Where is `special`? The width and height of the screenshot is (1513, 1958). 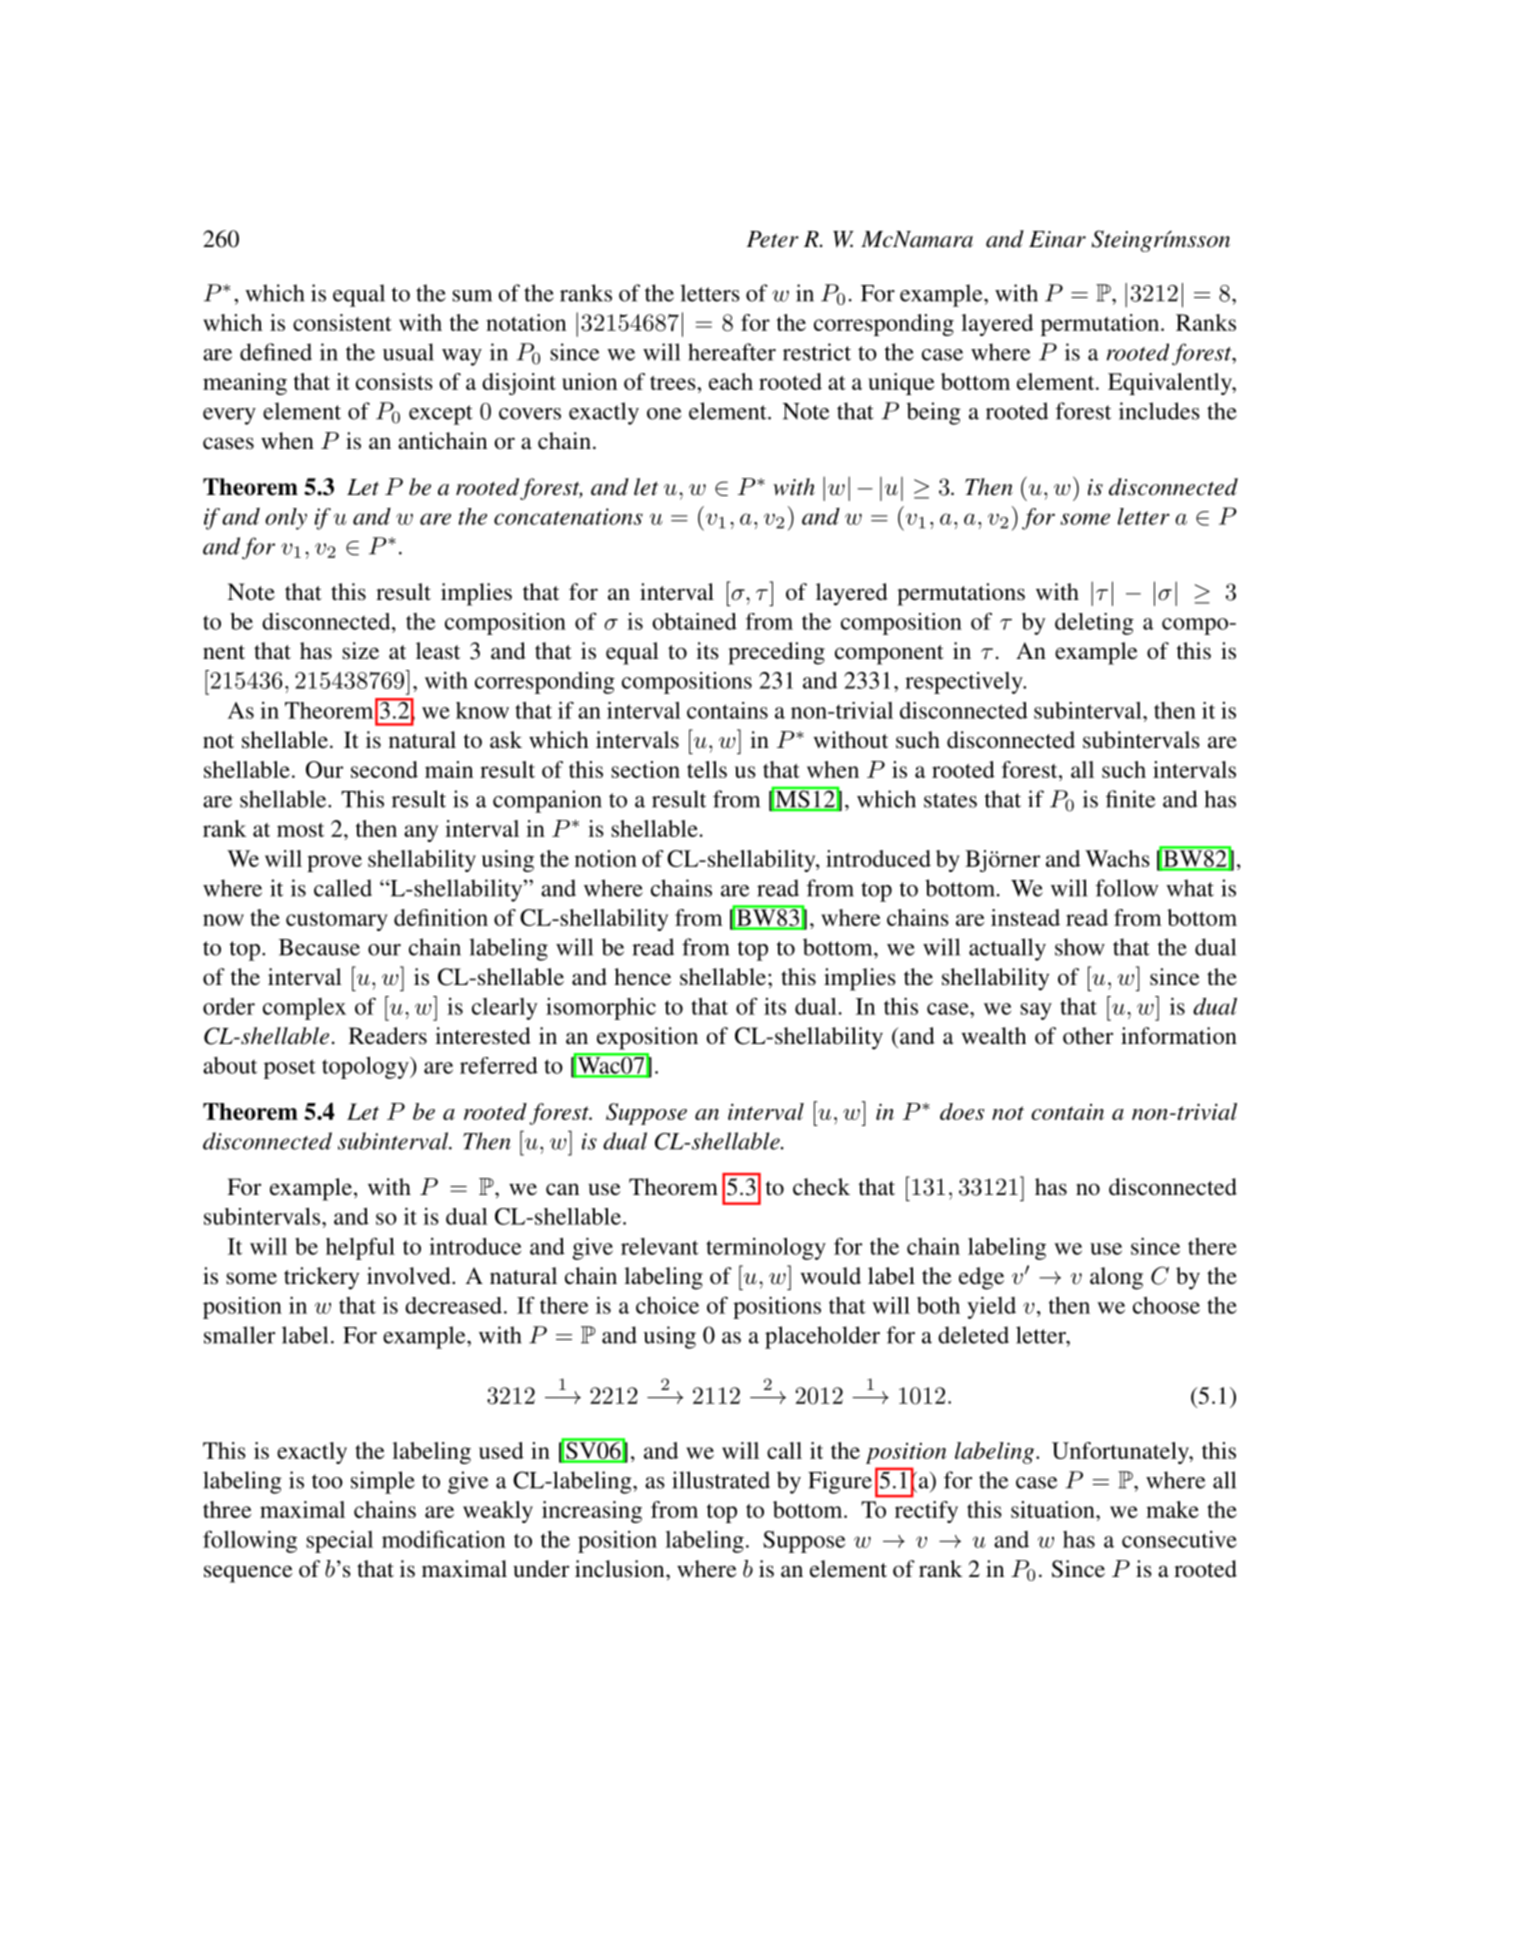 special is located at coordinates (339, 1541).
